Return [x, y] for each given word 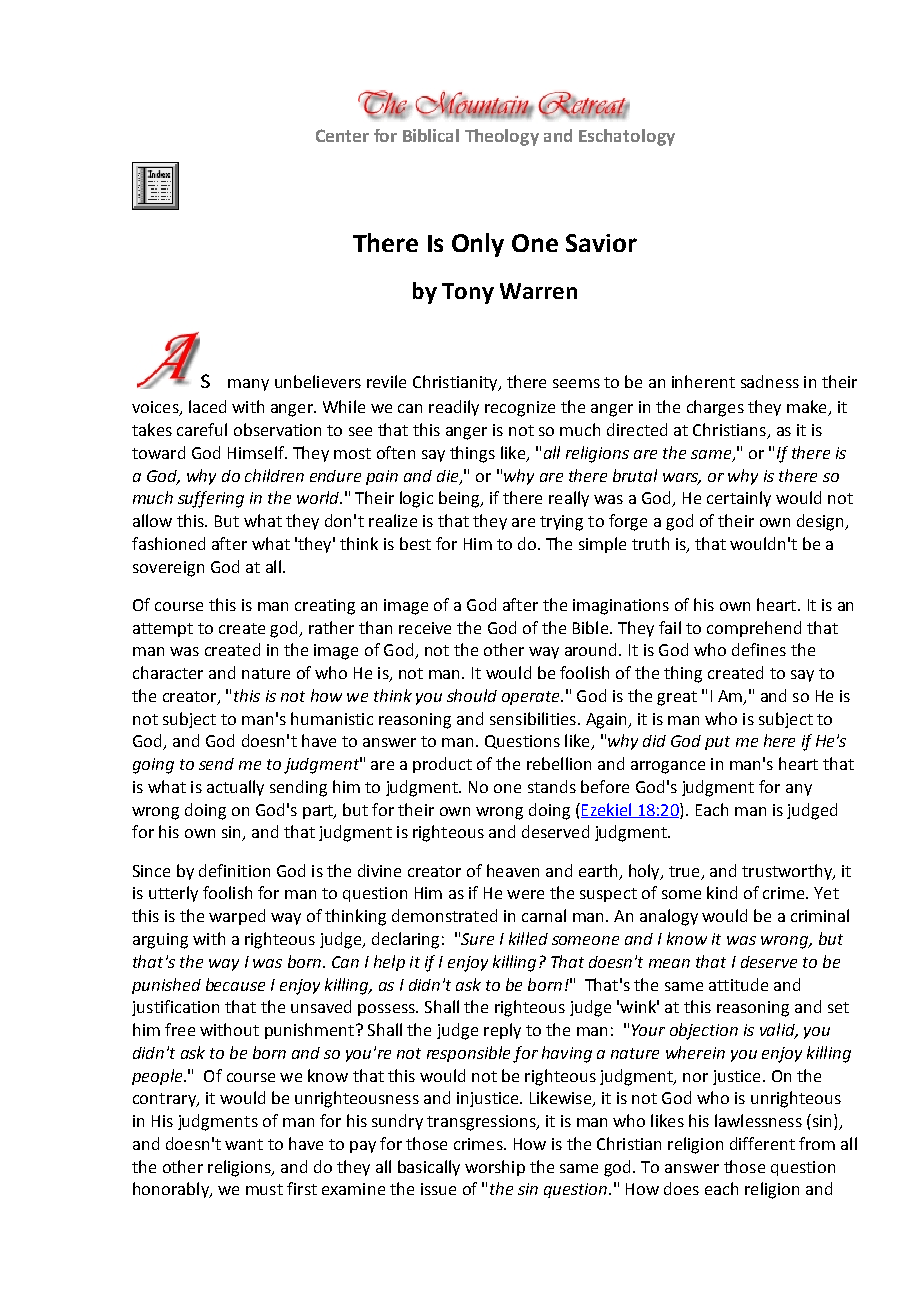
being [460, 499]
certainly [739, 499]
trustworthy [788, 872]
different [762, 1143]
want [244, 1144]
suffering [211, 499]
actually [235, 788]
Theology [502, 137]
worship [495, 1168]
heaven [513, 870]
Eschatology [627, 137]
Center [342, 135]
